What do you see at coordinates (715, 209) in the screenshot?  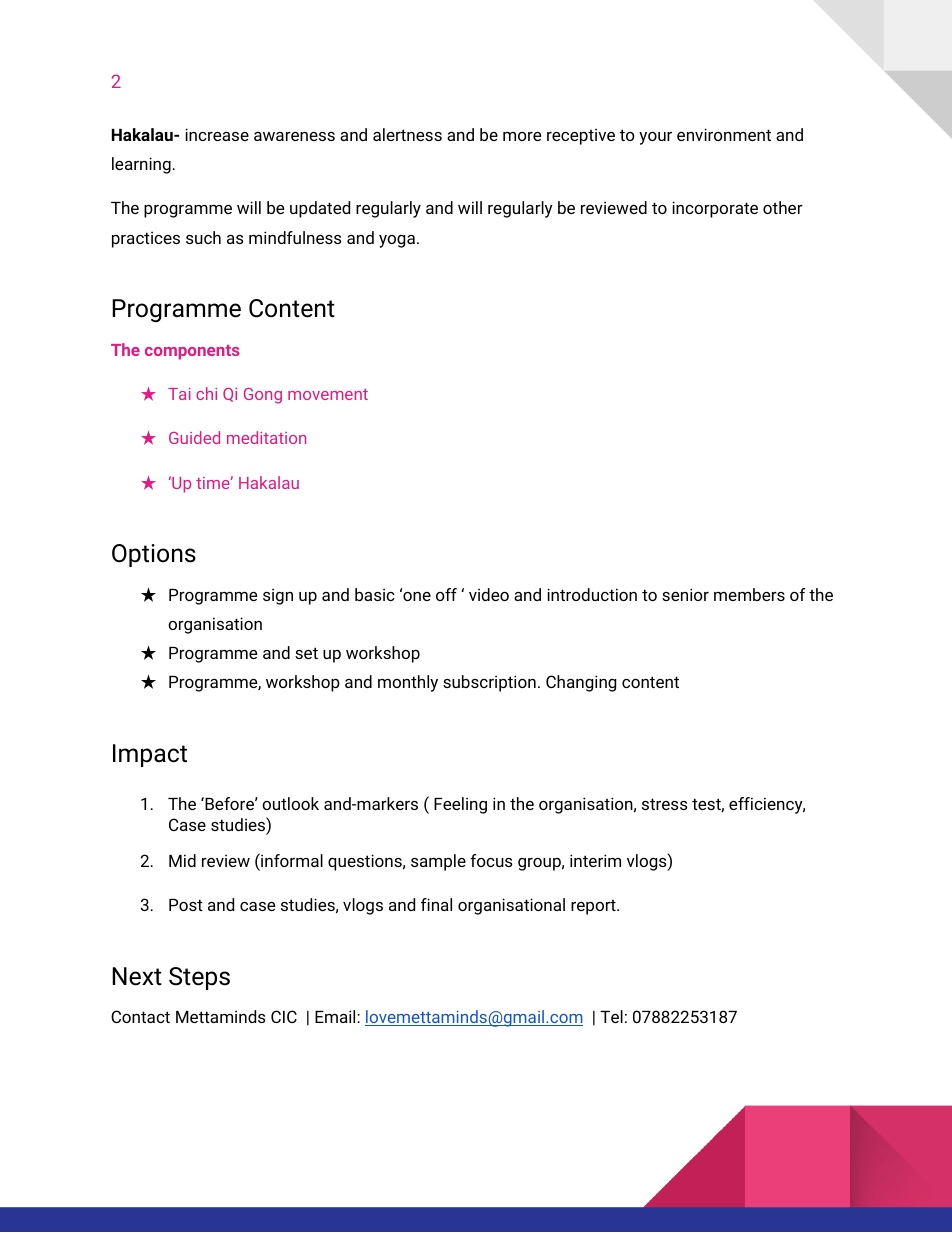 I see `incorporate` at bounding box center [715, 209].
